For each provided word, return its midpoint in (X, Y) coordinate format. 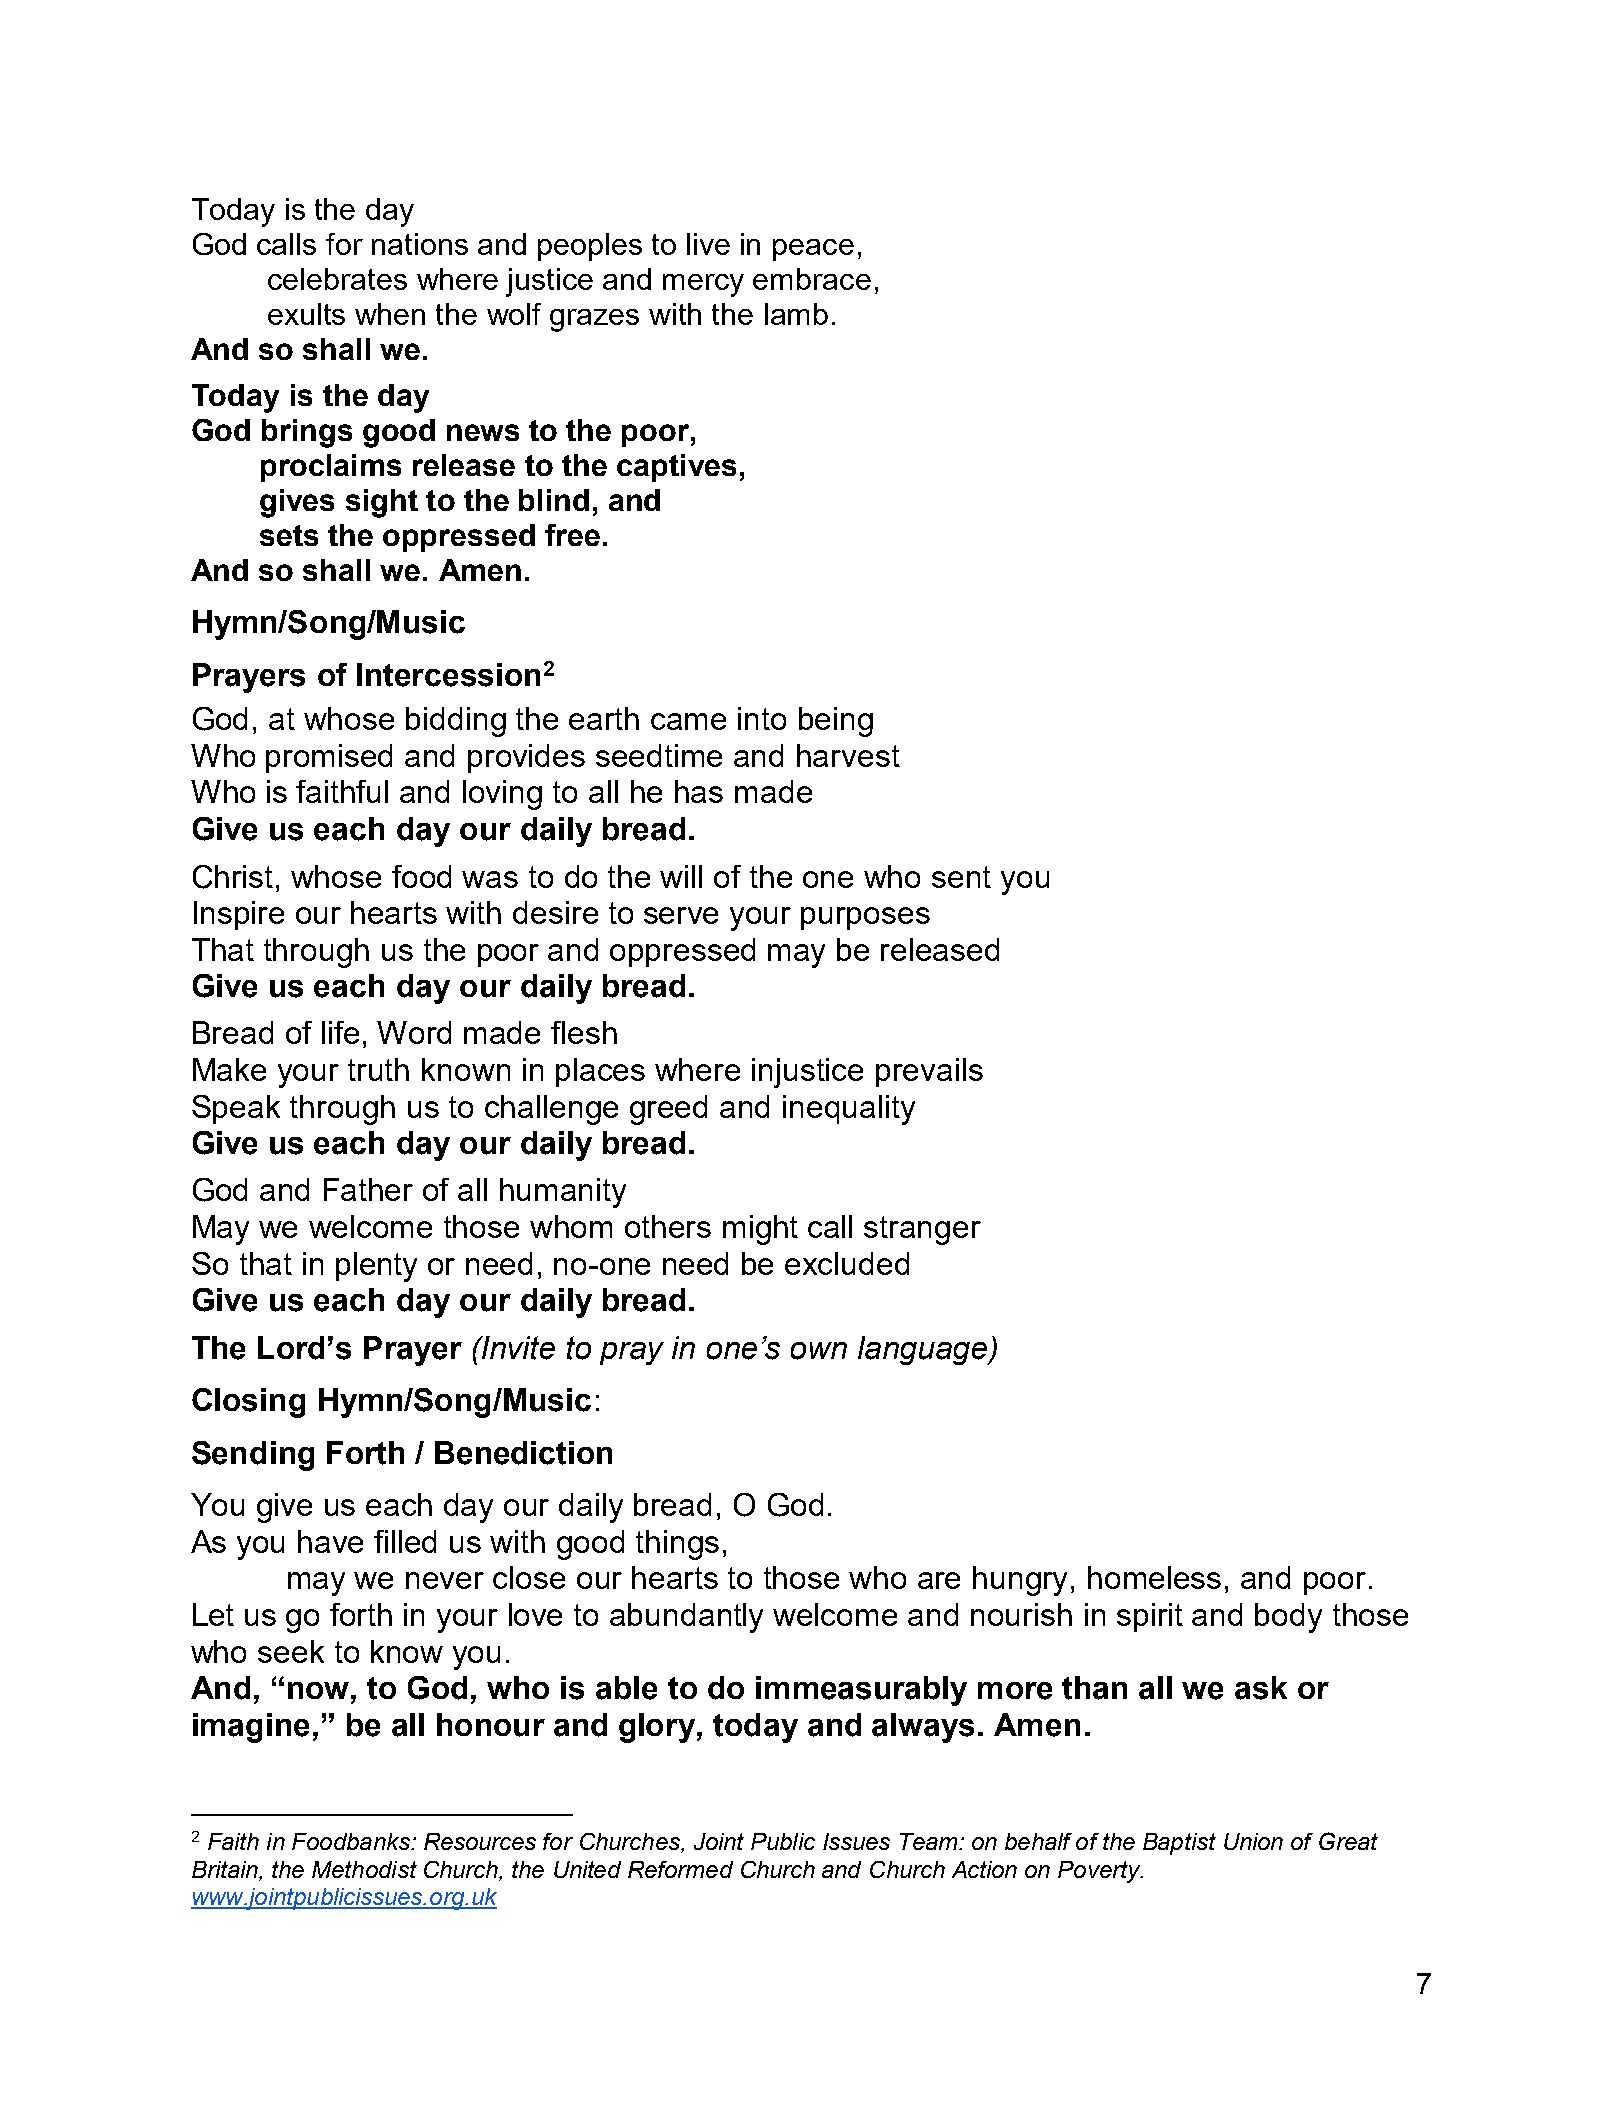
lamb (796, 314)
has (699, 791)
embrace (812, 279)
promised (329, 758)
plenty (376, 1267)
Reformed (680, 1869)
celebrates (337, 279)
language (924, 1350)
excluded (847, 1263)
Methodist (364, 1869)
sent (961, 877)
